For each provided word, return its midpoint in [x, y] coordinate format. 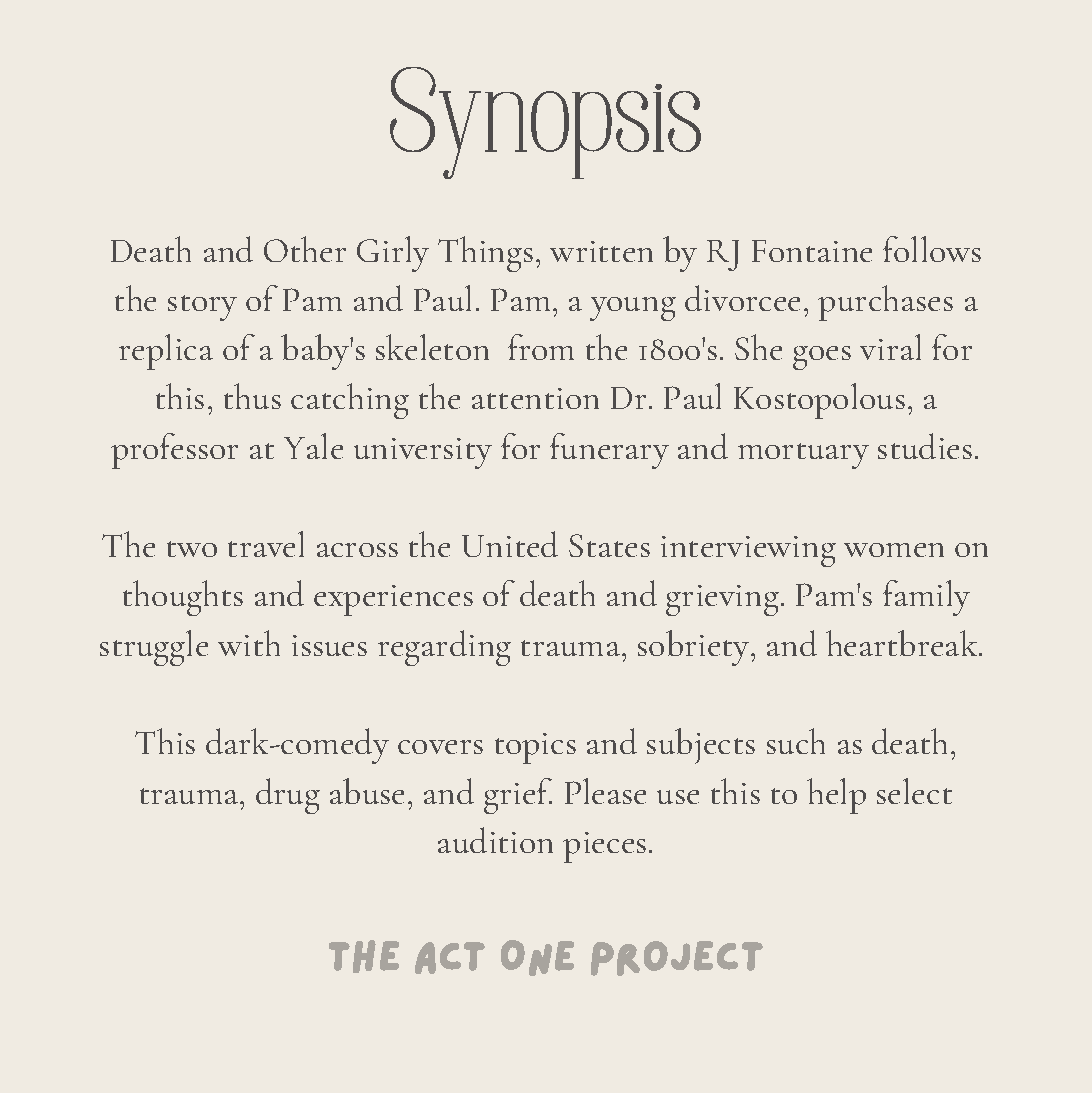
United [510, 544]
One [537, 958]
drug [288, 796]
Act [450, 958]
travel [266, 544]
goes [822, 358]
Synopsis [545, 123]
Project [677, 958]
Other [305, 249]
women [894, 550]
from [541, 347]
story [202, 308]
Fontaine [812, 251]
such [796, 741]
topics [535, 748]
